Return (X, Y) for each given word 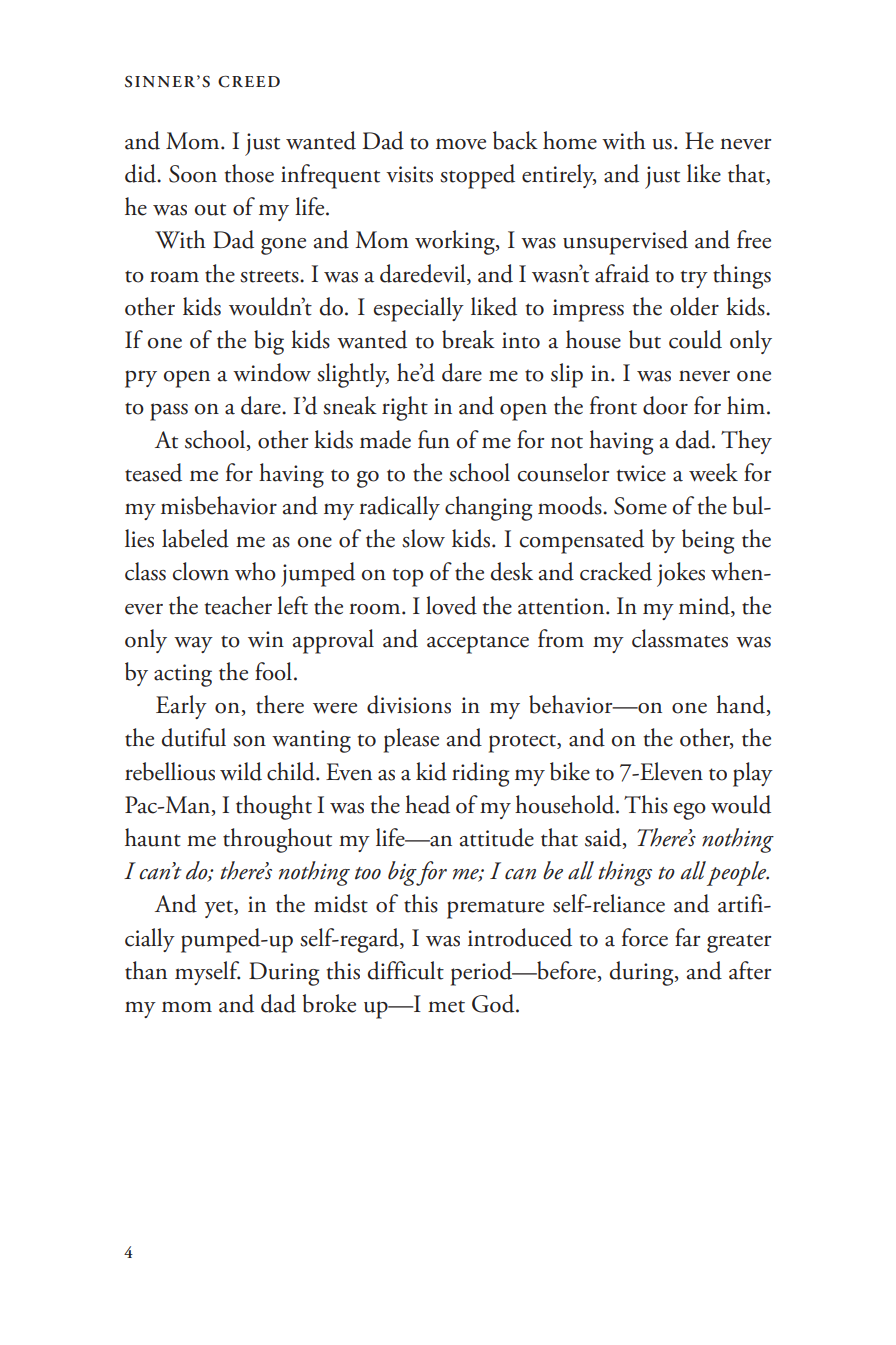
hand (742, 705)
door (665, 405)
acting (183, 675)
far (687, 937)
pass (169, 412)
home (570, 140)
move (461, 144)
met (446, 1007)
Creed (249, 82)
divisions (409, 704)
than (146, 970)
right (405, 408)
